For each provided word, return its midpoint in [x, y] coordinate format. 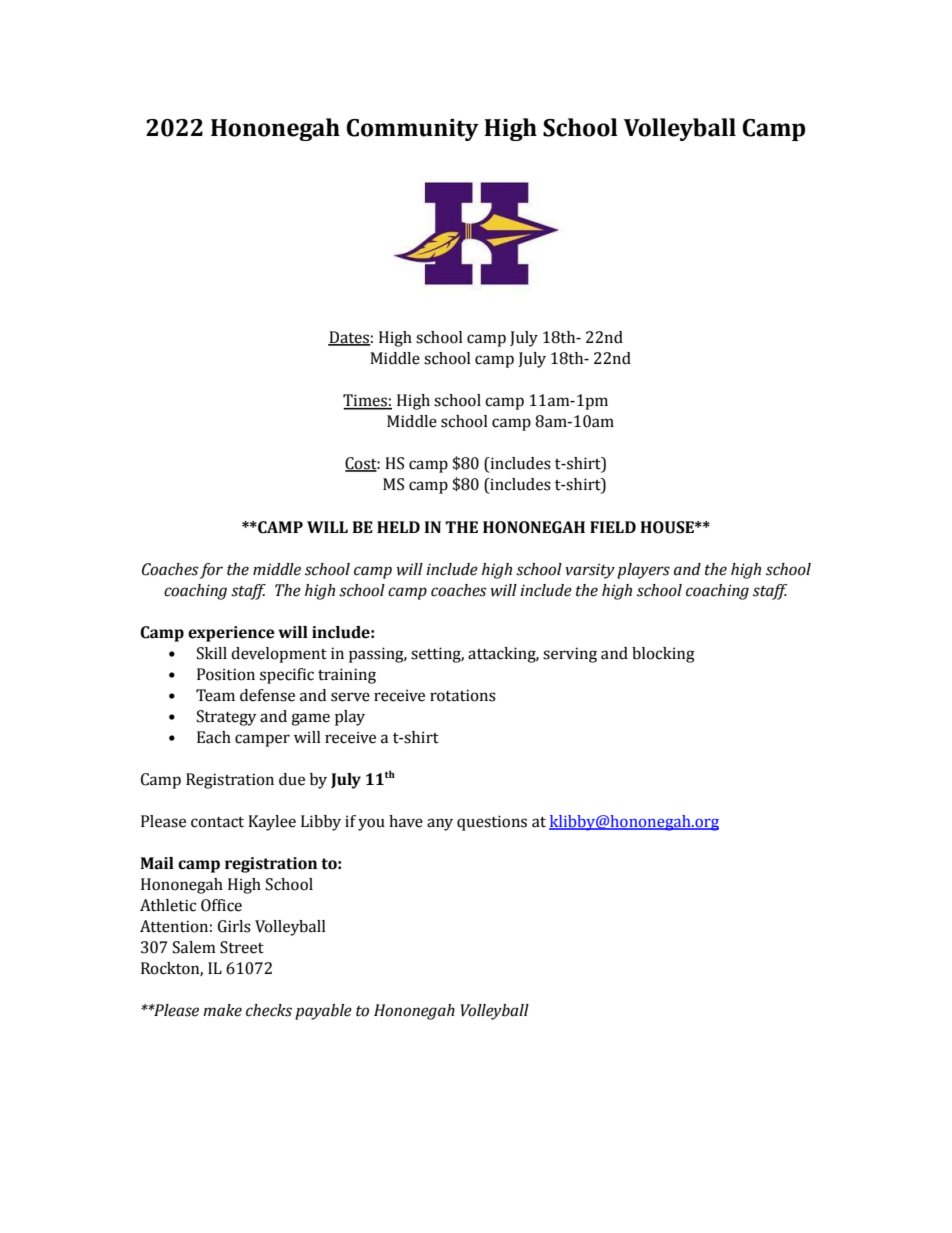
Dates [349, 338]
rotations [463, 695]
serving [570, 655]
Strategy [226, 718]
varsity [590, 571]
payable [323, 1012]
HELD [398, 527]
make [222, 1010]
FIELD [613, 527]
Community [412, 130]
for [211, 571]
